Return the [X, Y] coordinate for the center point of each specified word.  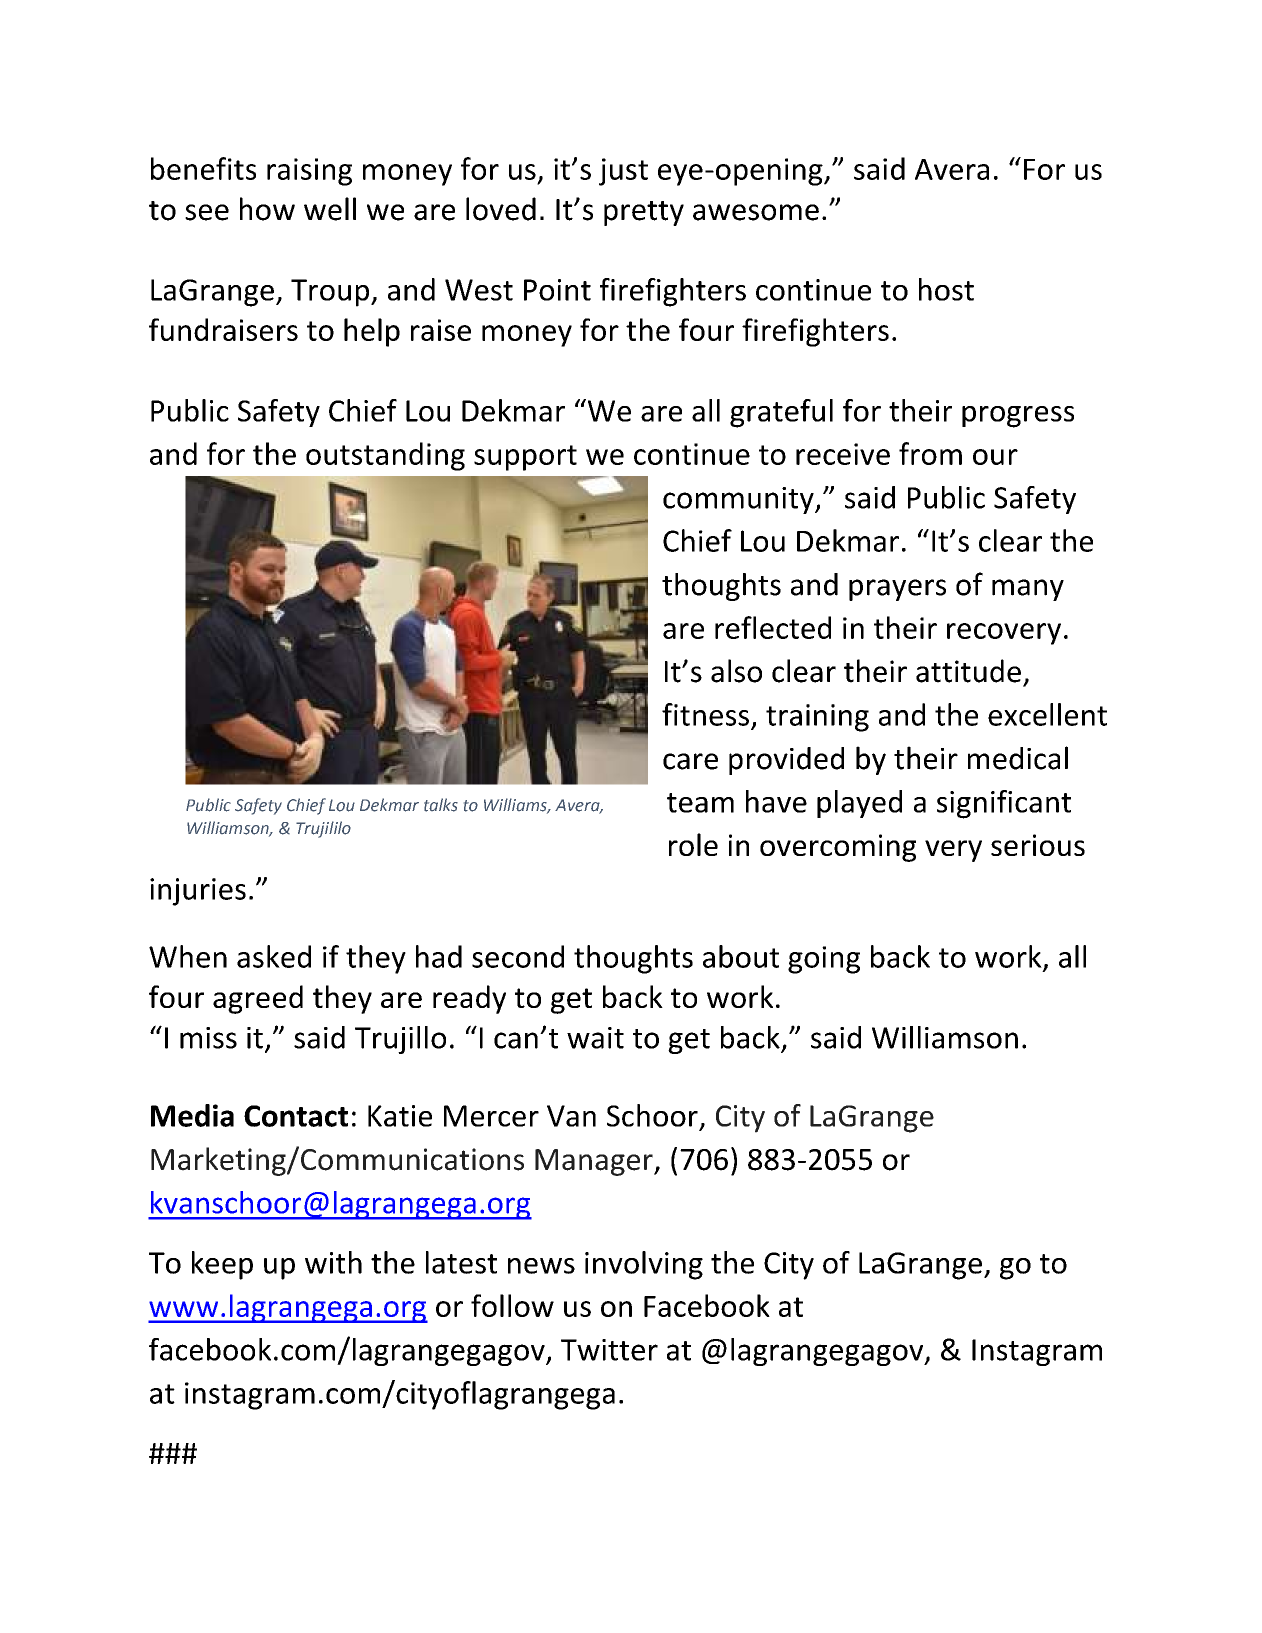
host [946, 289]
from [930, 453]
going [824, 960]
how [267, 209]
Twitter [609, 1350]
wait [595, 1038]
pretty [644, 213]
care [690, 761]
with [333, 1262]
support [525, 458]
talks [441, 805]
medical [1018, 758]
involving [644, 1265]
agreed [258, 999]
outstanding [385, 456]
